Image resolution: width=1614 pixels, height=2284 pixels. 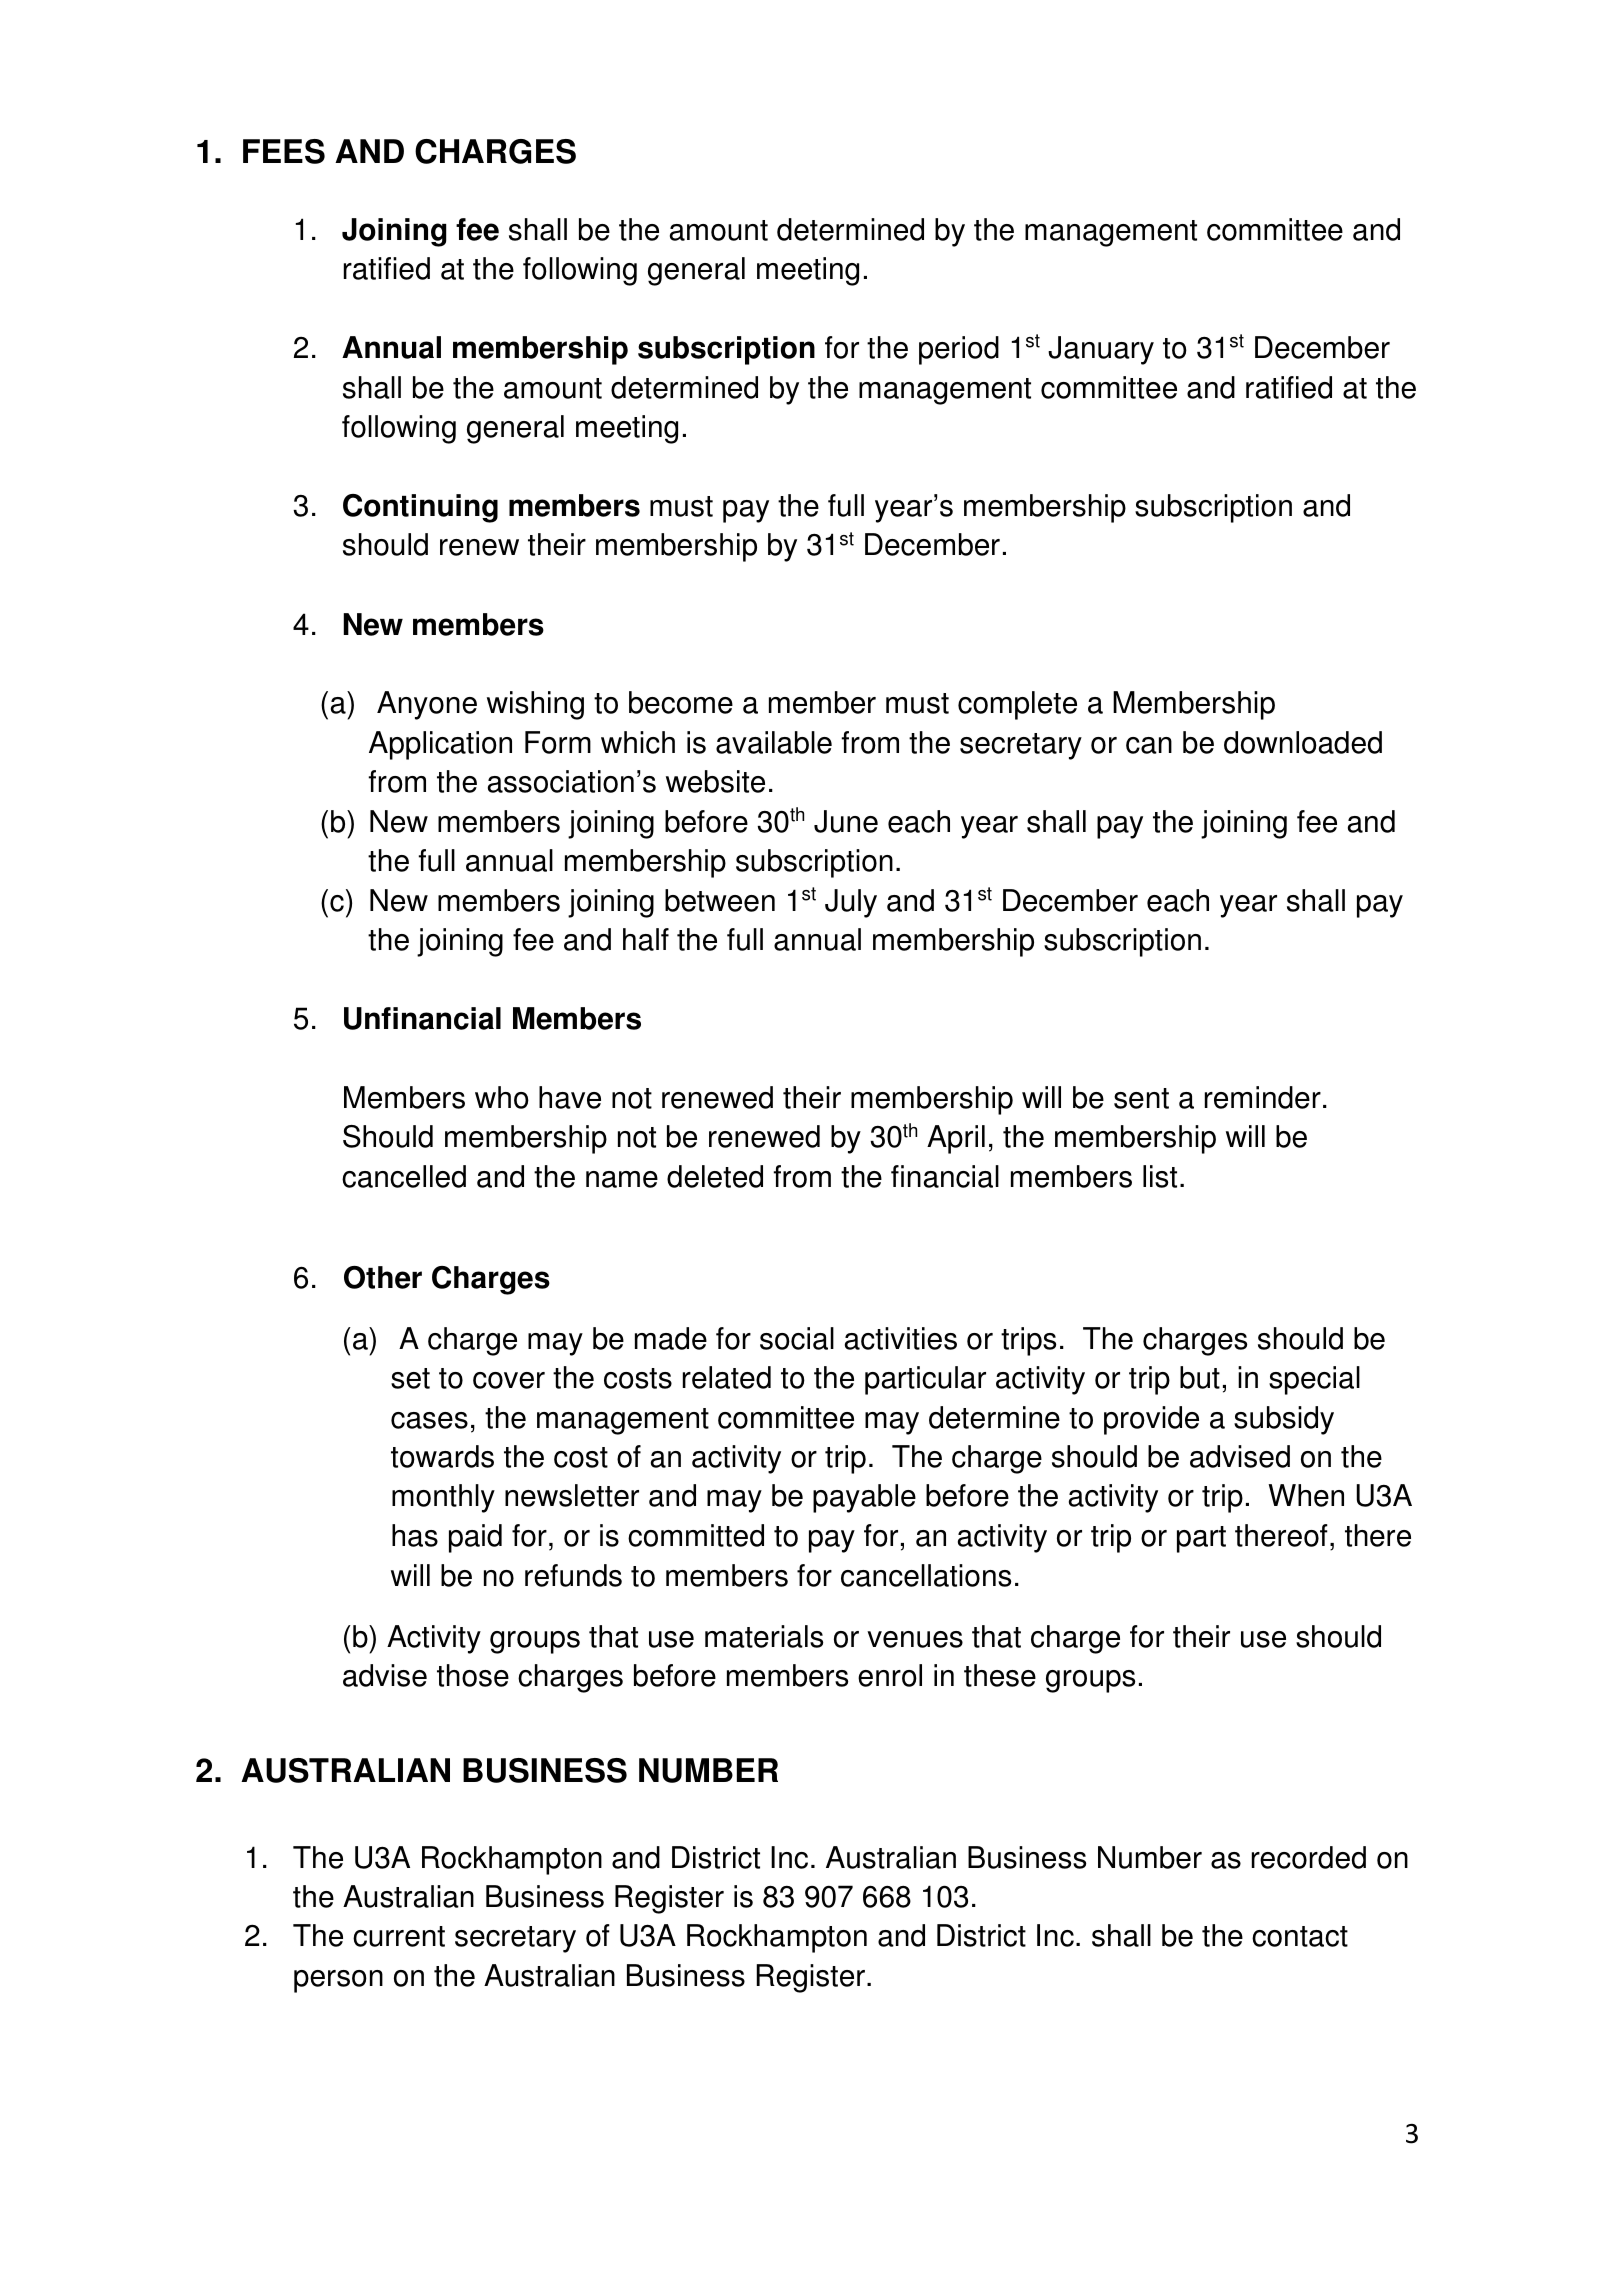 I want to click on who, so click(x=502, y=1097).
